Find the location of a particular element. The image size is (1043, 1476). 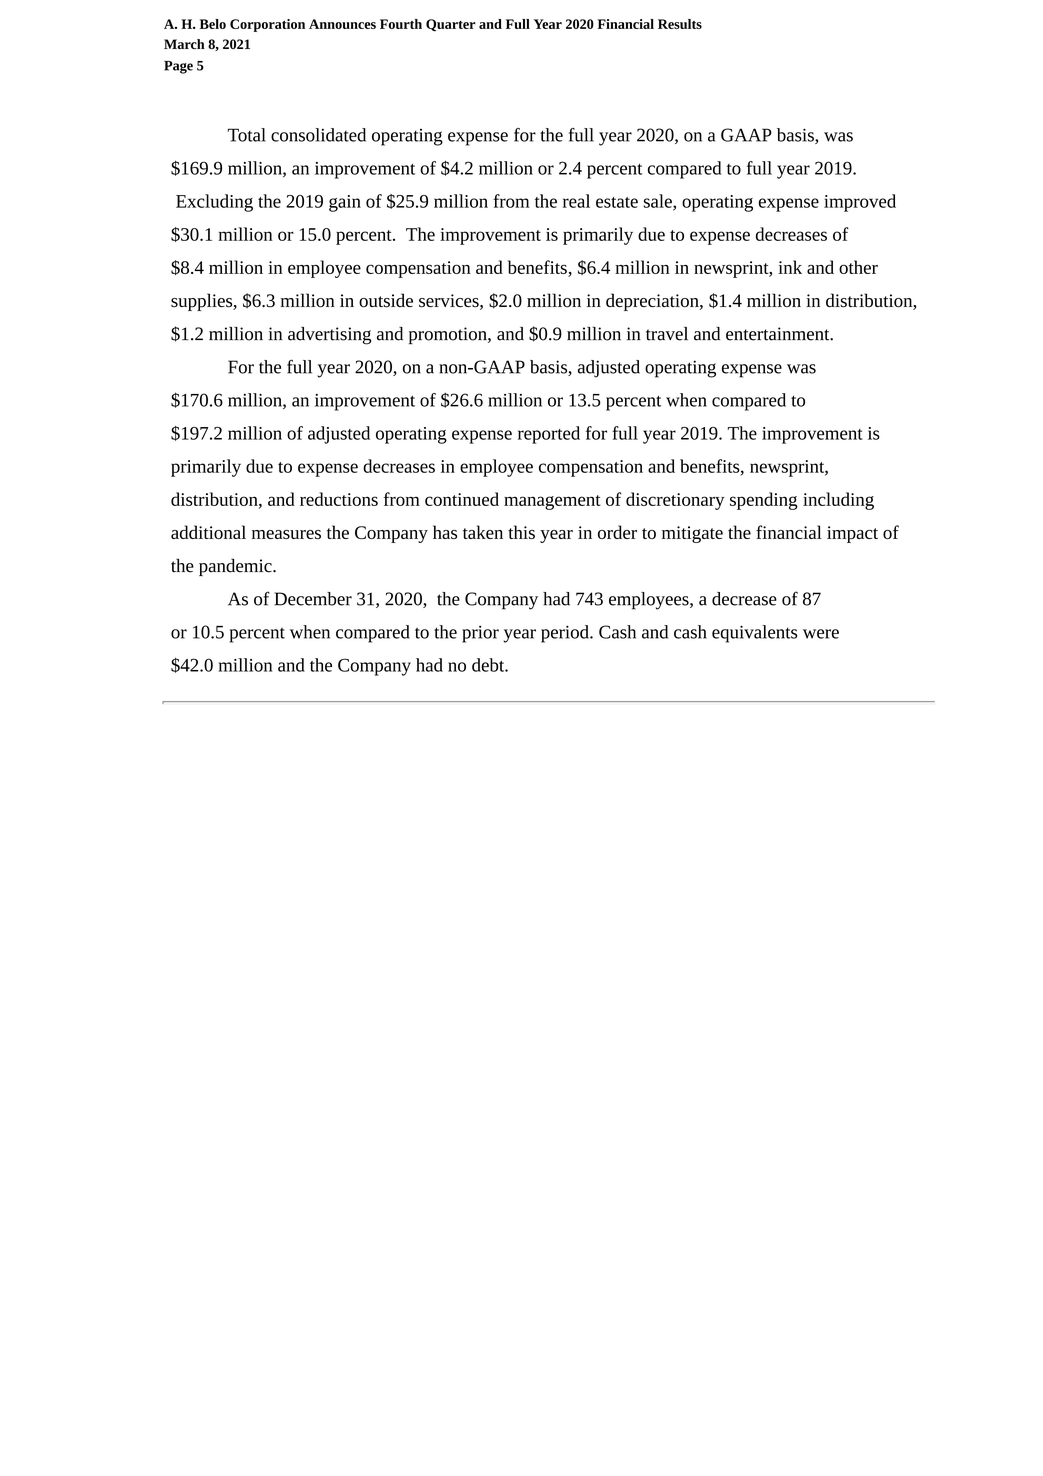

prior is located at coordinates (480, 634).
